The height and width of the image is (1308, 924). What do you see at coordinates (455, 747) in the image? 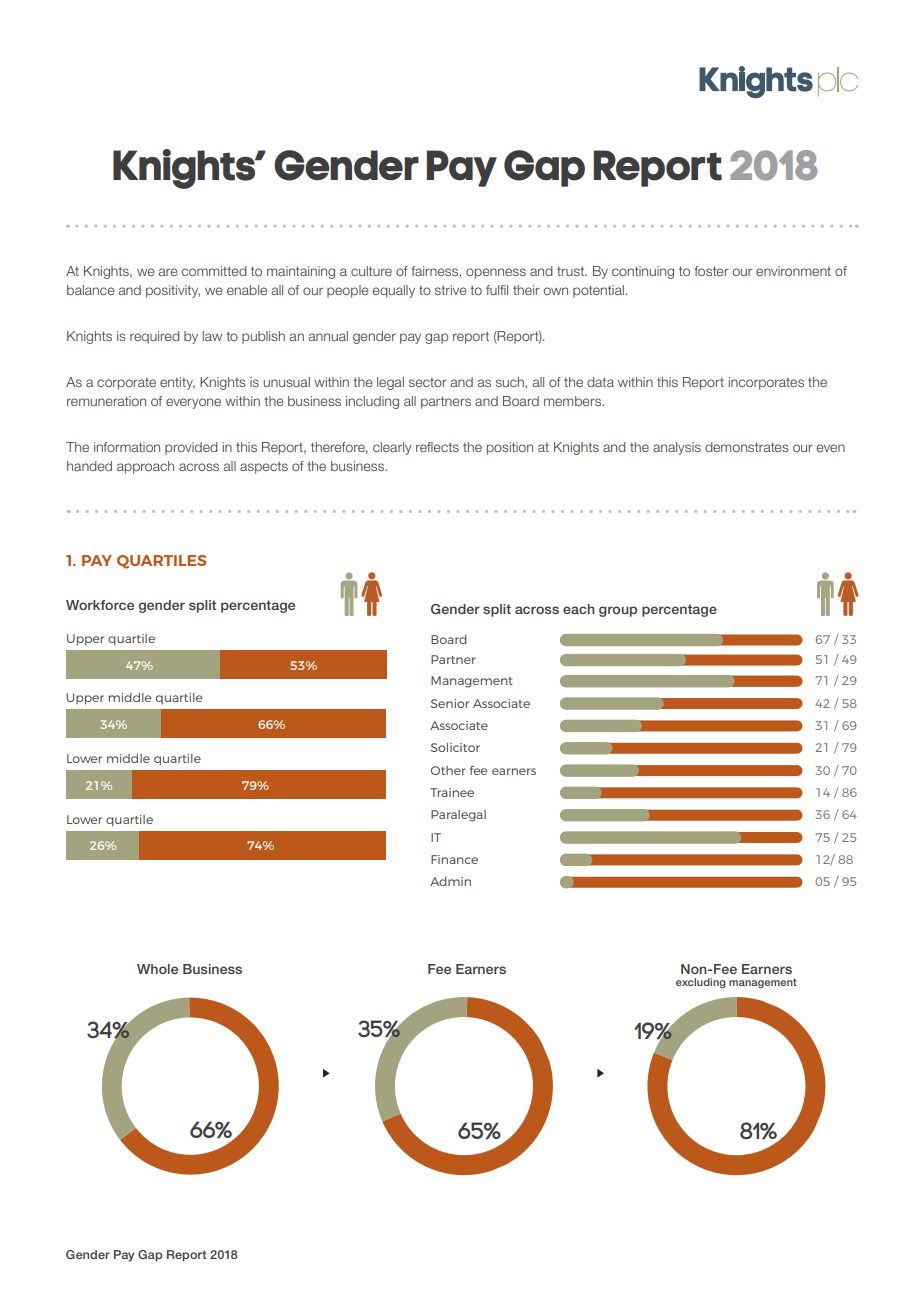
I see `Solicitor` at bounding box center [455, 747].
